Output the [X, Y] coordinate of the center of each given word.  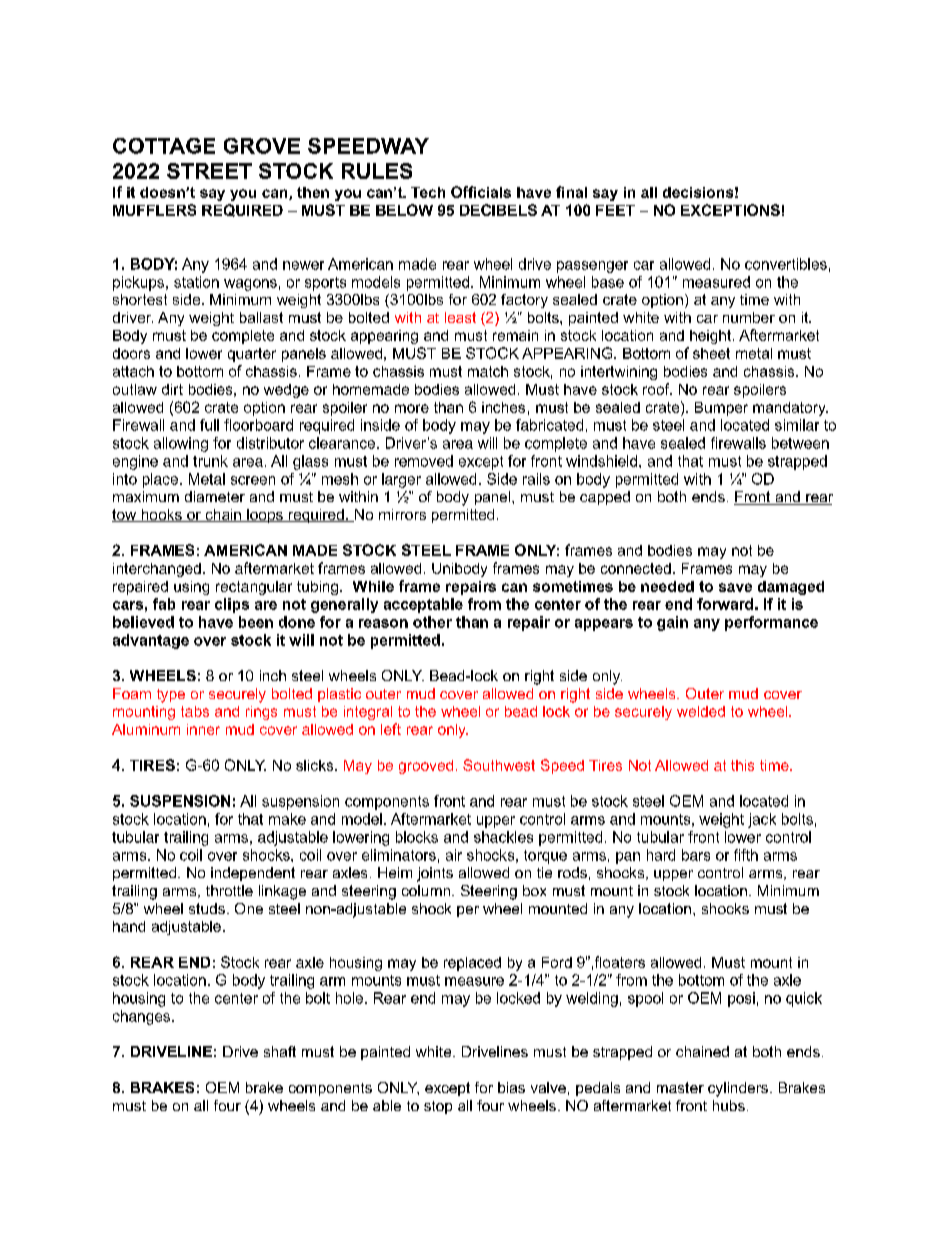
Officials [481, 192]
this [742, 765]
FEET [615, 210]
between [800, 443]
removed [424, 461]
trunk [210, 461]
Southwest [499, 765]
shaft [280, 1051]
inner [203, 729]
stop [438, 1107]
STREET [209, 171]
